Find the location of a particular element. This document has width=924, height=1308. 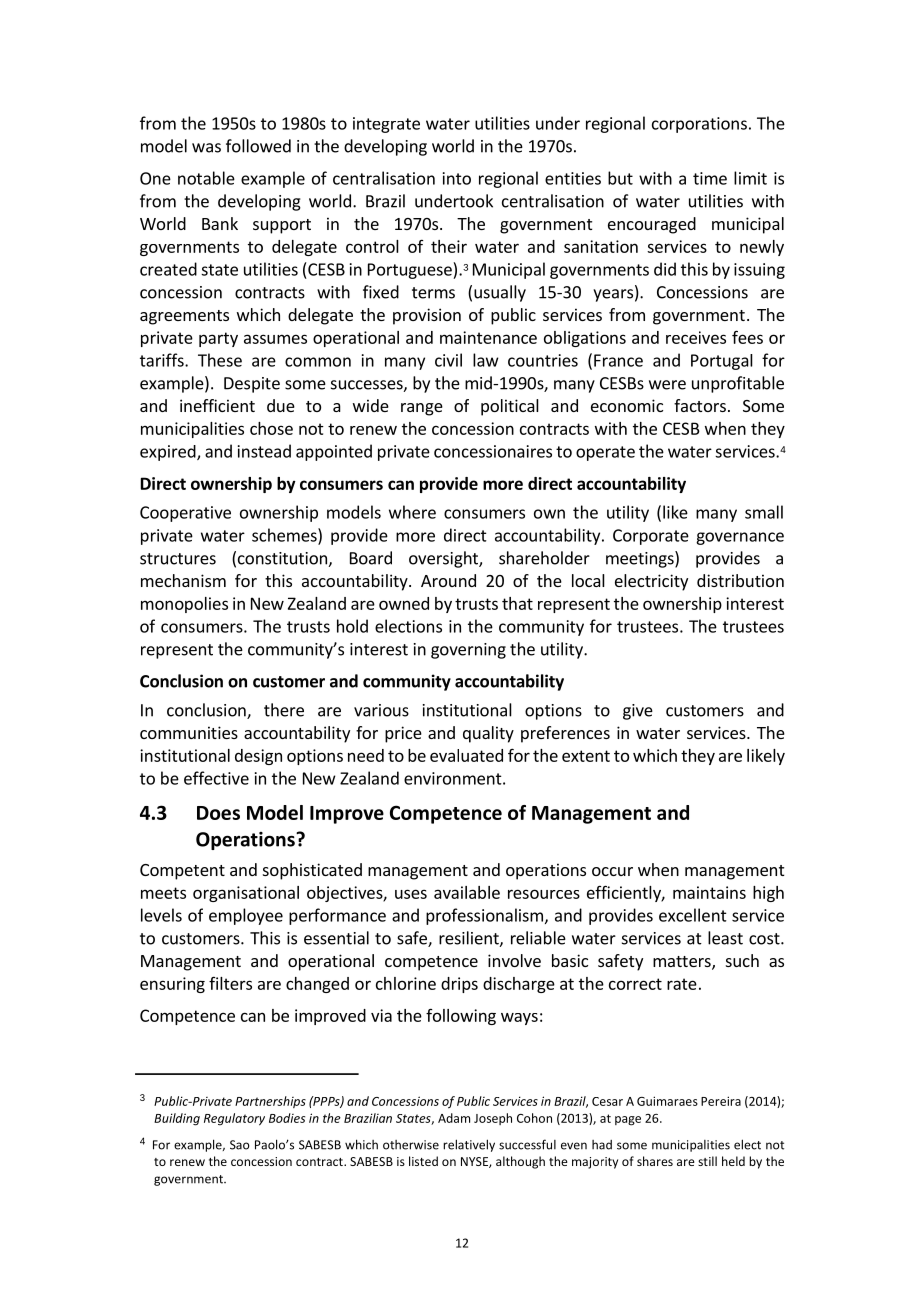

Regulatory is located at coordinates (234, 1119).
